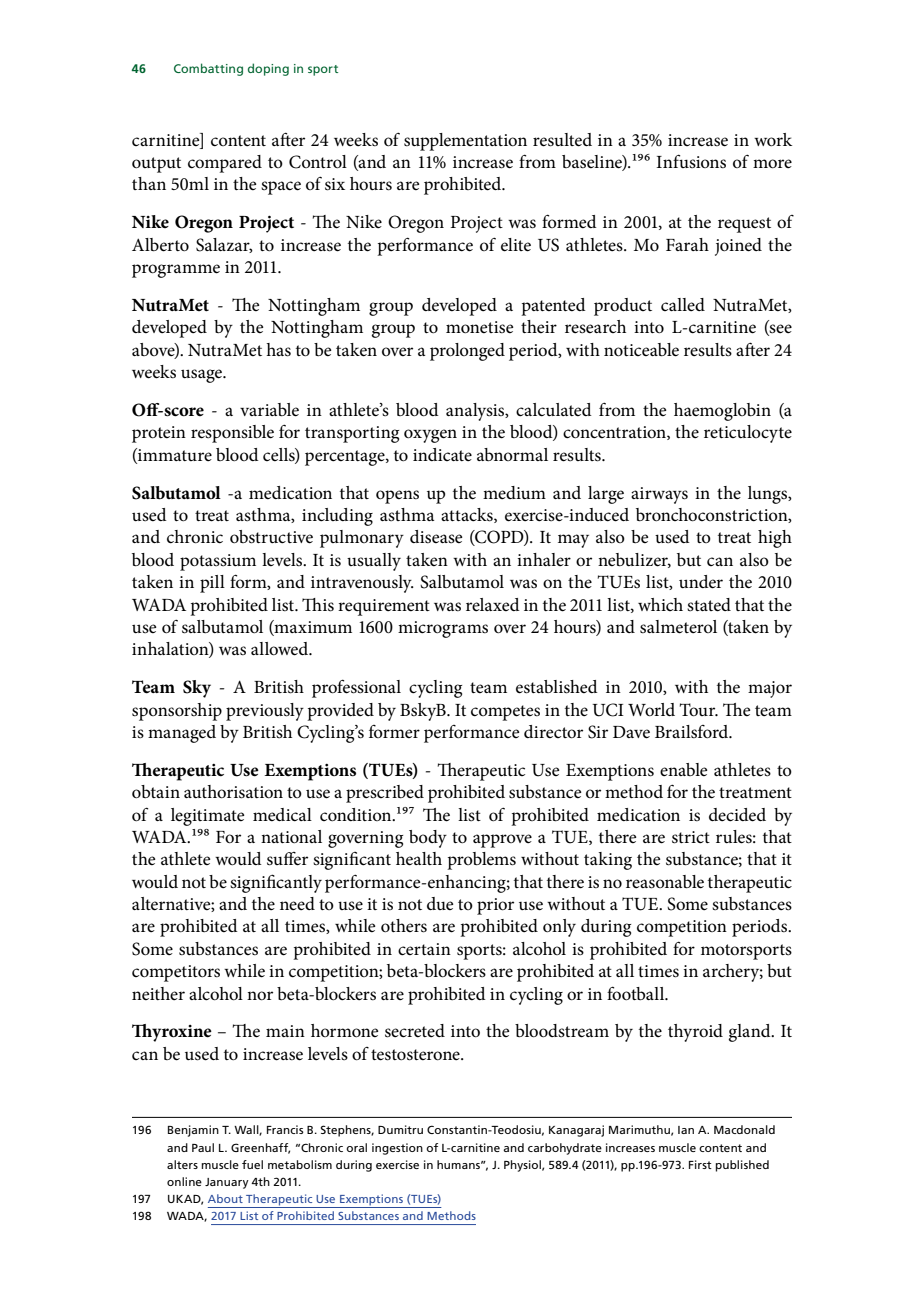  What do you see at coordinates (722, 412) in the image?
I see `haemoglobin` at bounding box center [722, 412].
